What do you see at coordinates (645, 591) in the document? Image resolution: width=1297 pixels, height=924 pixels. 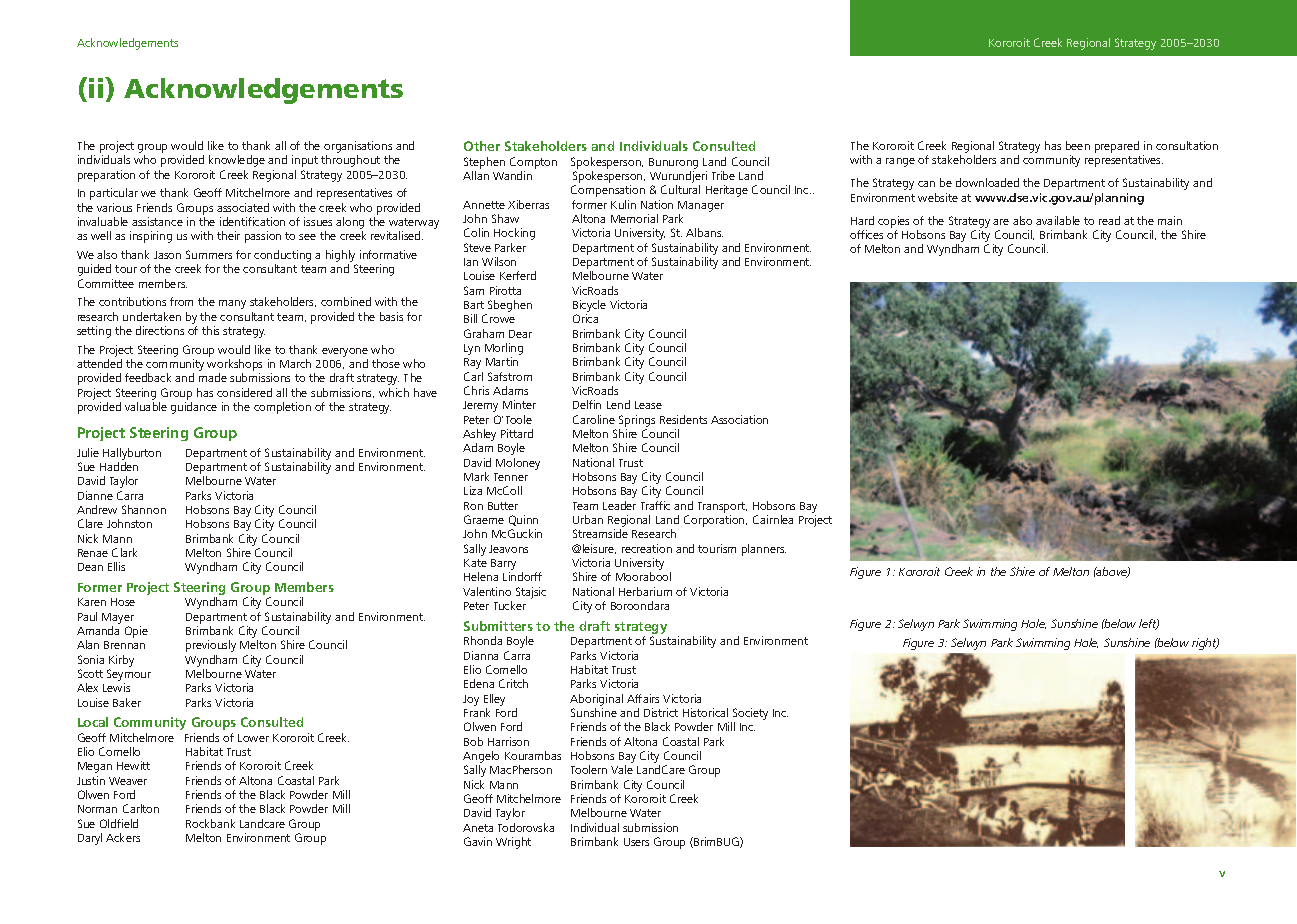 I see `Herbarium` at bounding box center [645, 591].
